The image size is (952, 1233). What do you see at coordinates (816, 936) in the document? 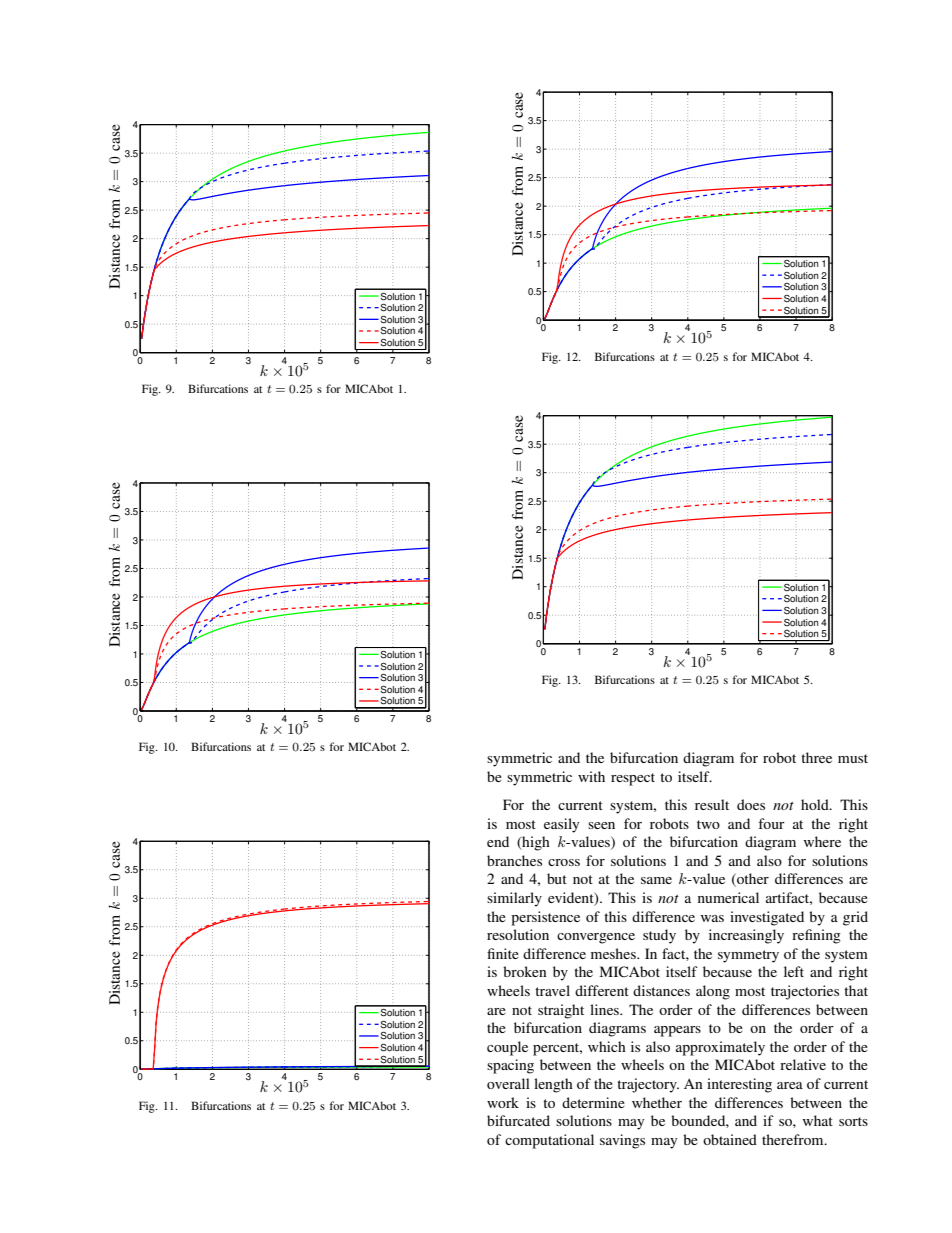
I see `refining` at bounding box center [816, 936].
